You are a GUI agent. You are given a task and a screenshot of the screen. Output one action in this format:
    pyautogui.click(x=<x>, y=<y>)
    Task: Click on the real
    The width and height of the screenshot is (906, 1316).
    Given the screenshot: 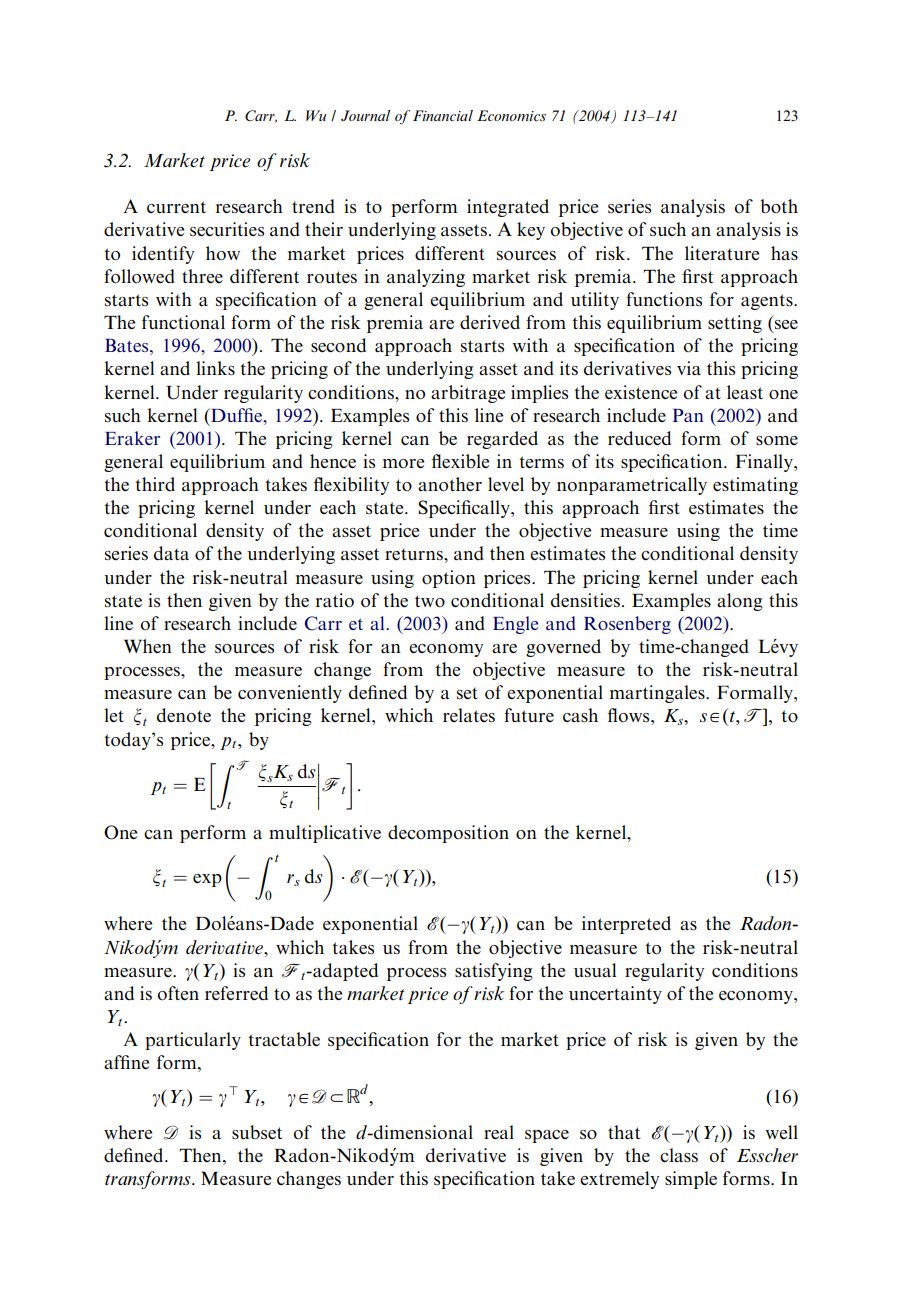 What is the action you would take?
    pyautogui.click(x=499, y=1132)
